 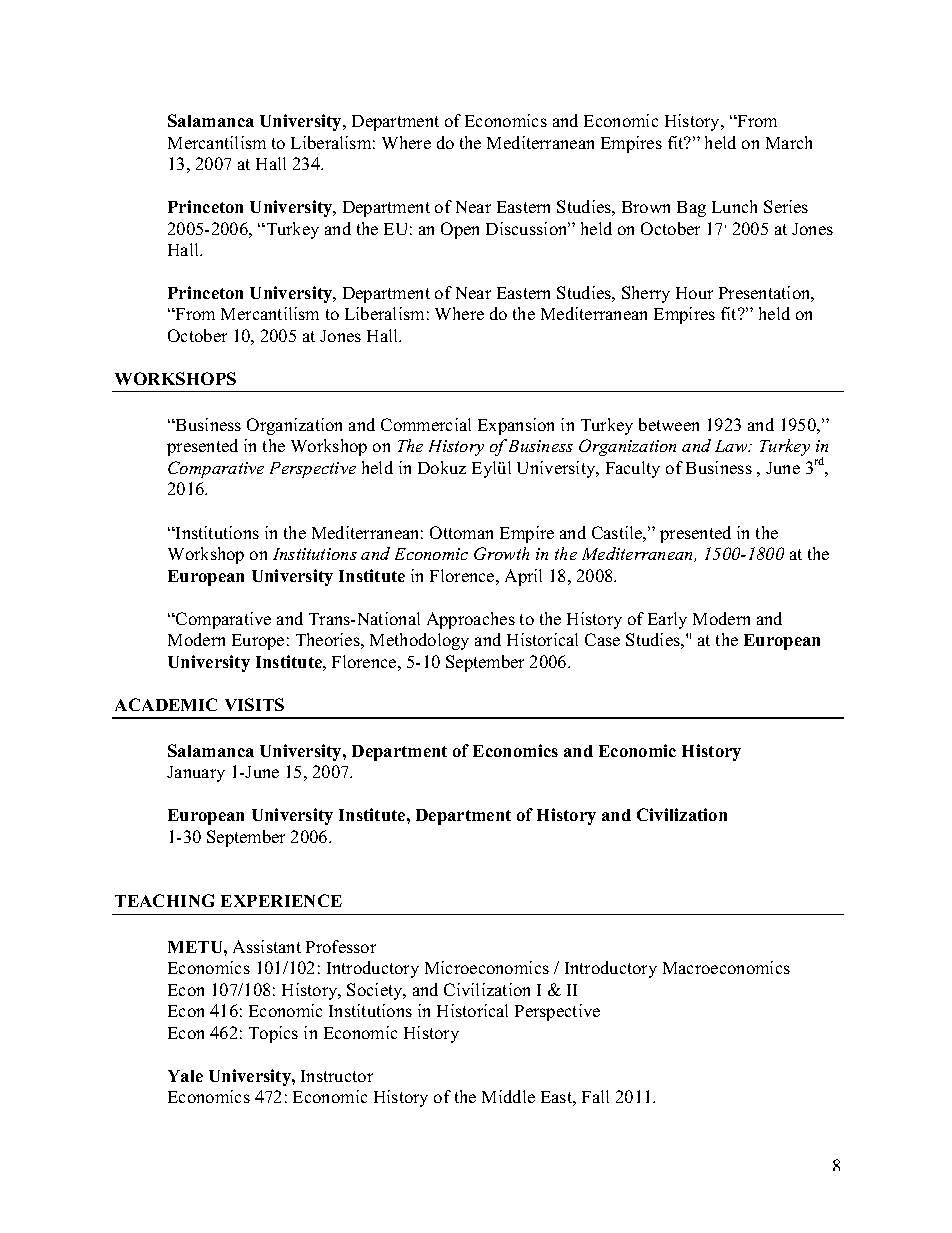 What do you see at coordinates (595, 1096) in the screenshot?
I see `Fall` at bounding box center [595, 1096].
